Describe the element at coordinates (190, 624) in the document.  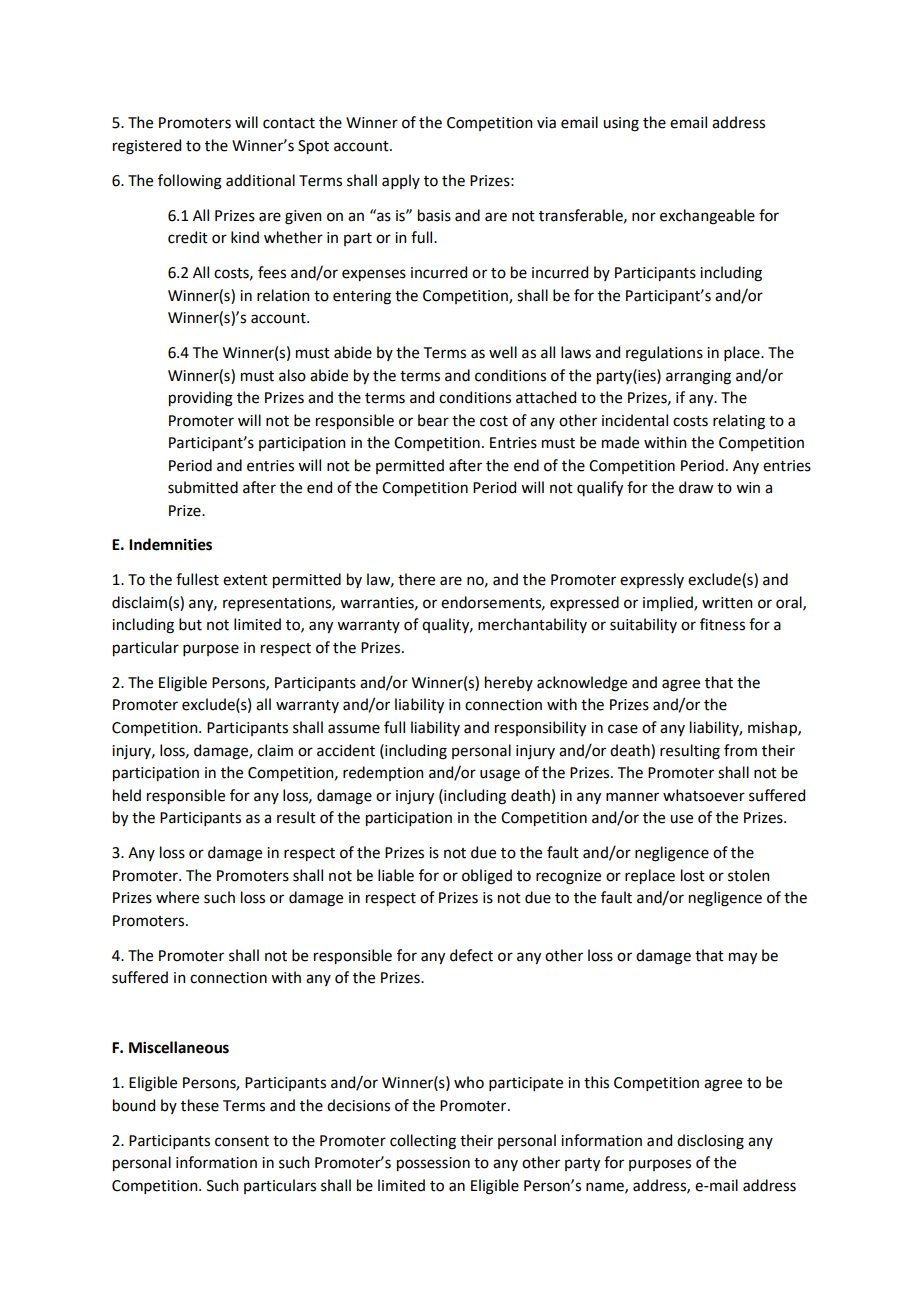
I see `but` at that location.
